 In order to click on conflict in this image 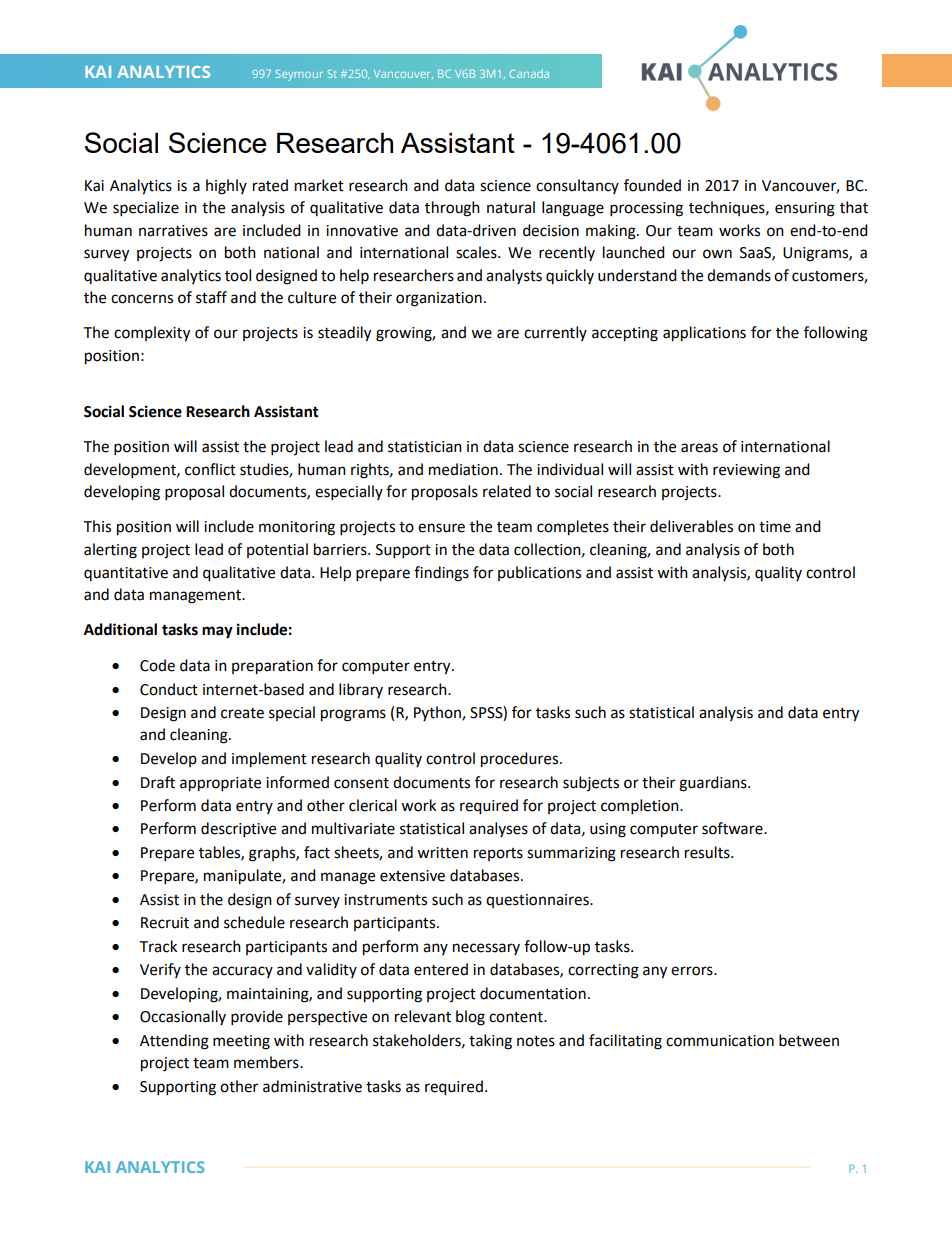, I will do `click(210, 469)`.
